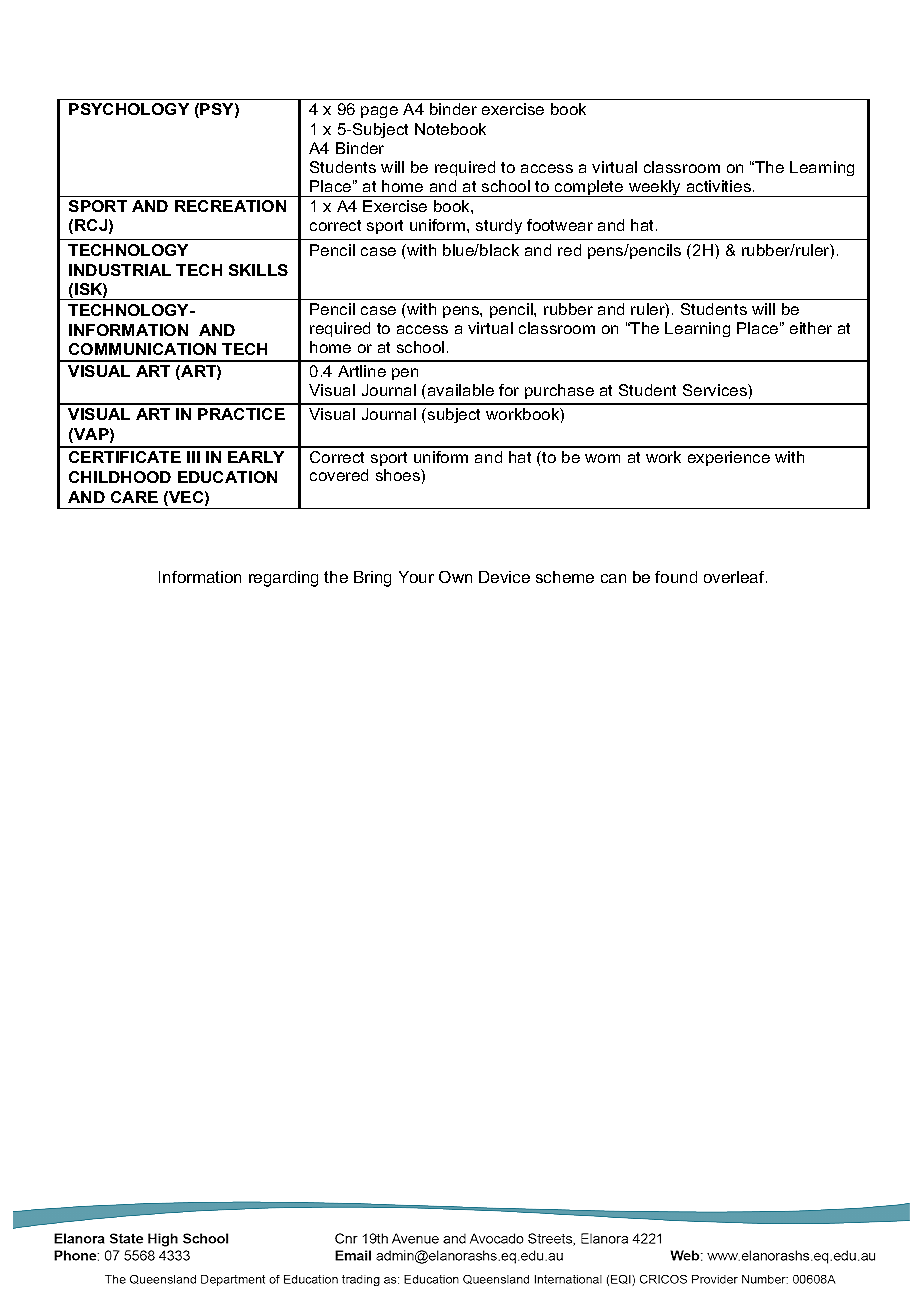 The width and height of the screenshot is (924, 1307). What do you see at coordinates (142, 349) in the screenshot?
I see `COMMUNICATION` at bounding box center [142, 349].
